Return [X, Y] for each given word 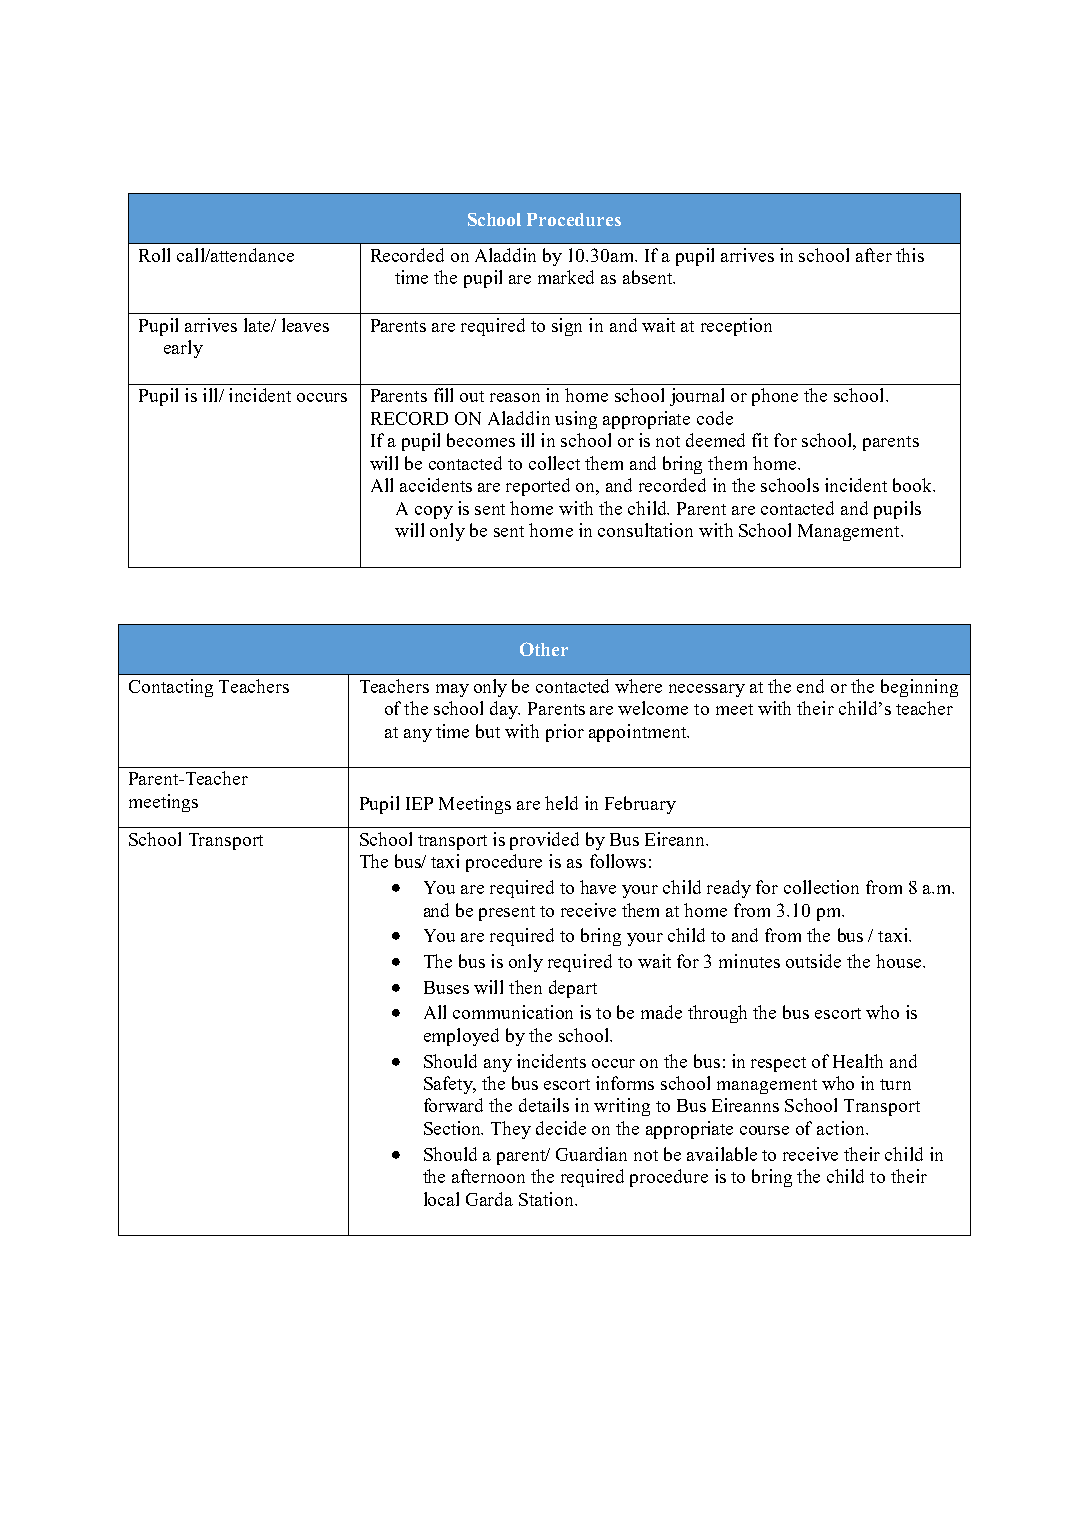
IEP [419, 803]
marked [566, 277]
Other [544, 649]
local [441, 1199]
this [910, 255]
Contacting [171, 688]
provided [544, 841]
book [914, 485]
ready [729, 889]
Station [548, 1199]
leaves [305, 325]
